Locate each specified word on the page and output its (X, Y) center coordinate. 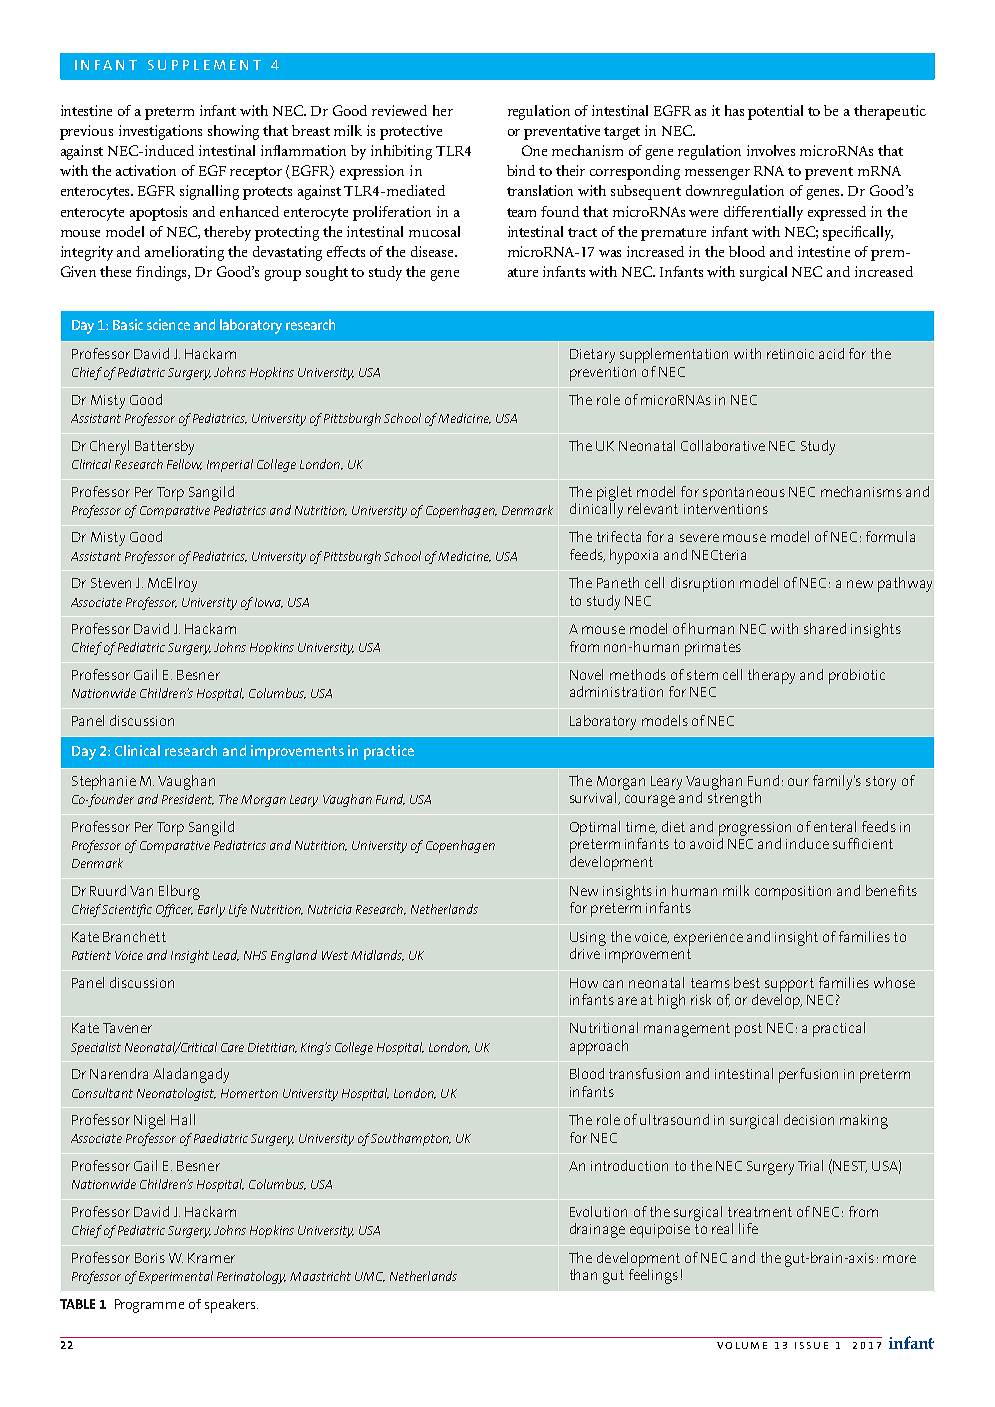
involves (771, 150)
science (168, 324)
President (188, 799)
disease (434, 251)
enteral (835, 826)
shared (825, 628)
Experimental (176, 1277)
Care (232, 1047)
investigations (160, 132)
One (534, 150)
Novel (586, 674)
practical (839, 1029)
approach (599, 1047)
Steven (111, 583)
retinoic (790, 354)
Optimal (595, 828)
